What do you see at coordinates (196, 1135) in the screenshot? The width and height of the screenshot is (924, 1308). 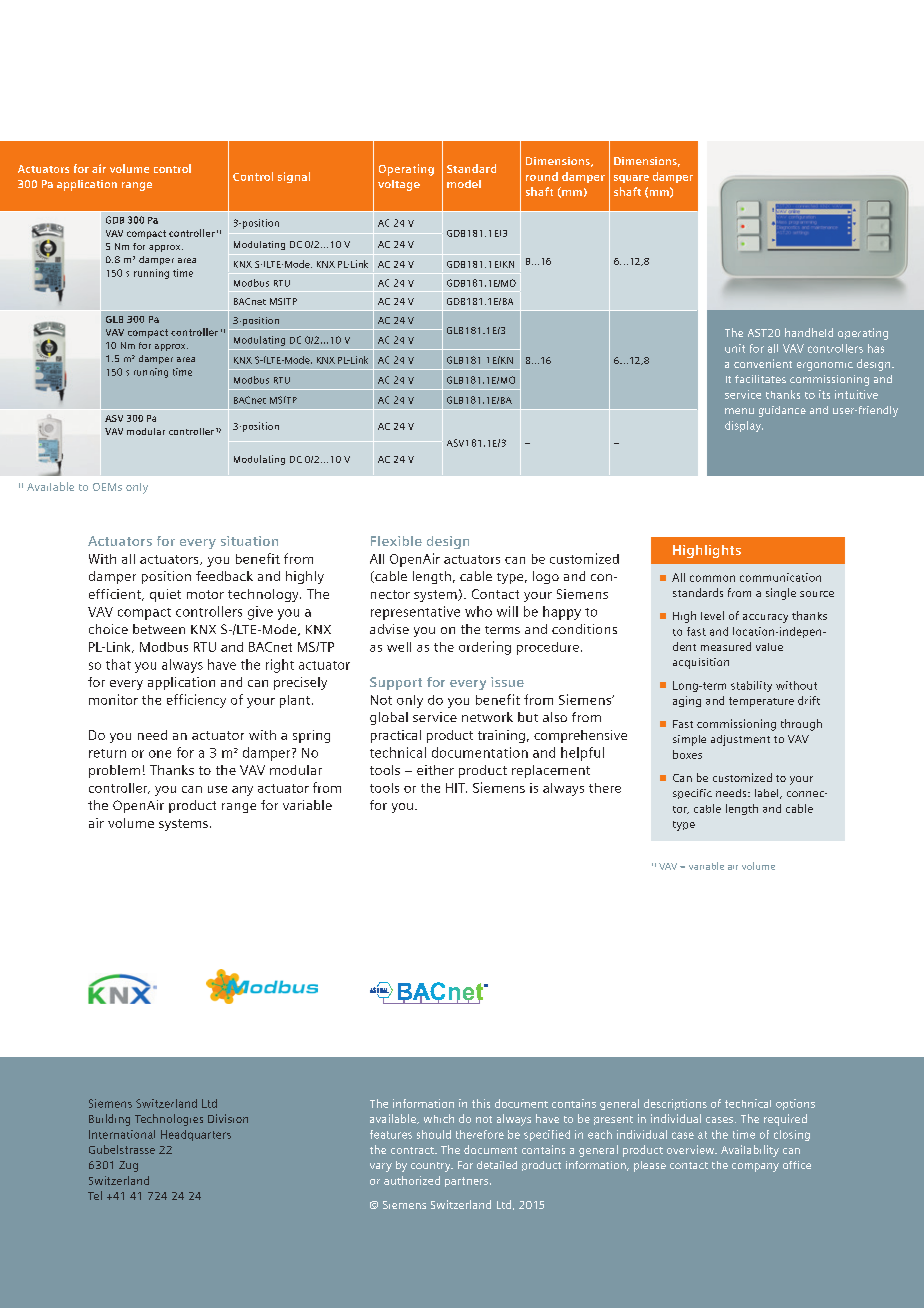 I see `Headquarters` at bounding box center [196, 1135].
